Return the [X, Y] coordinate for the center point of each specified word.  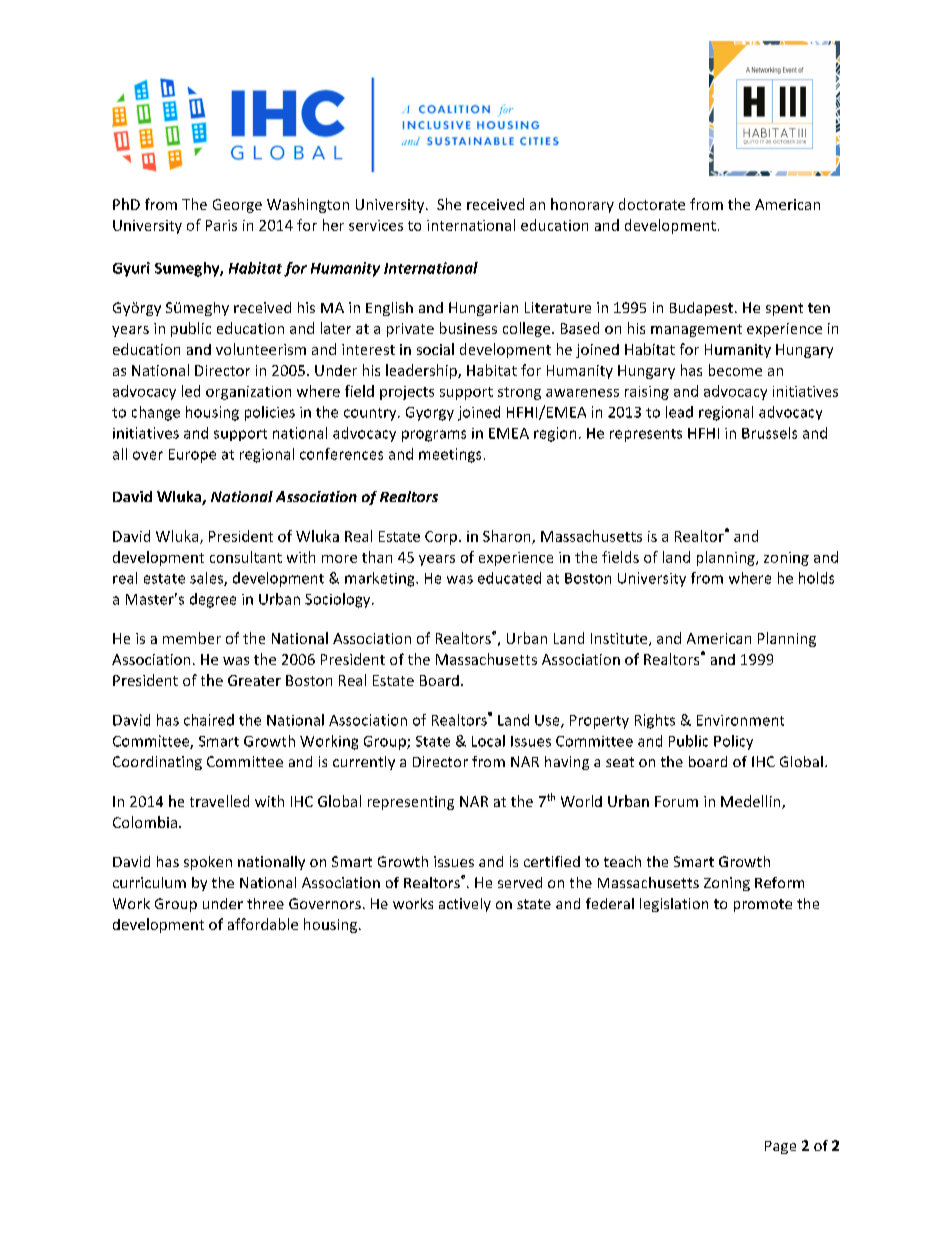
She [449, 204]
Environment [740, 720]
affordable [263, 924]
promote [763, 905]
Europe [192, 456]
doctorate [652, 204]
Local [488, 741]
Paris [221, 225]
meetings [450, 455]
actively [465, 905]
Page [780, 1147]
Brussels [769, 433]
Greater [254, 680]
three [265, 903]
